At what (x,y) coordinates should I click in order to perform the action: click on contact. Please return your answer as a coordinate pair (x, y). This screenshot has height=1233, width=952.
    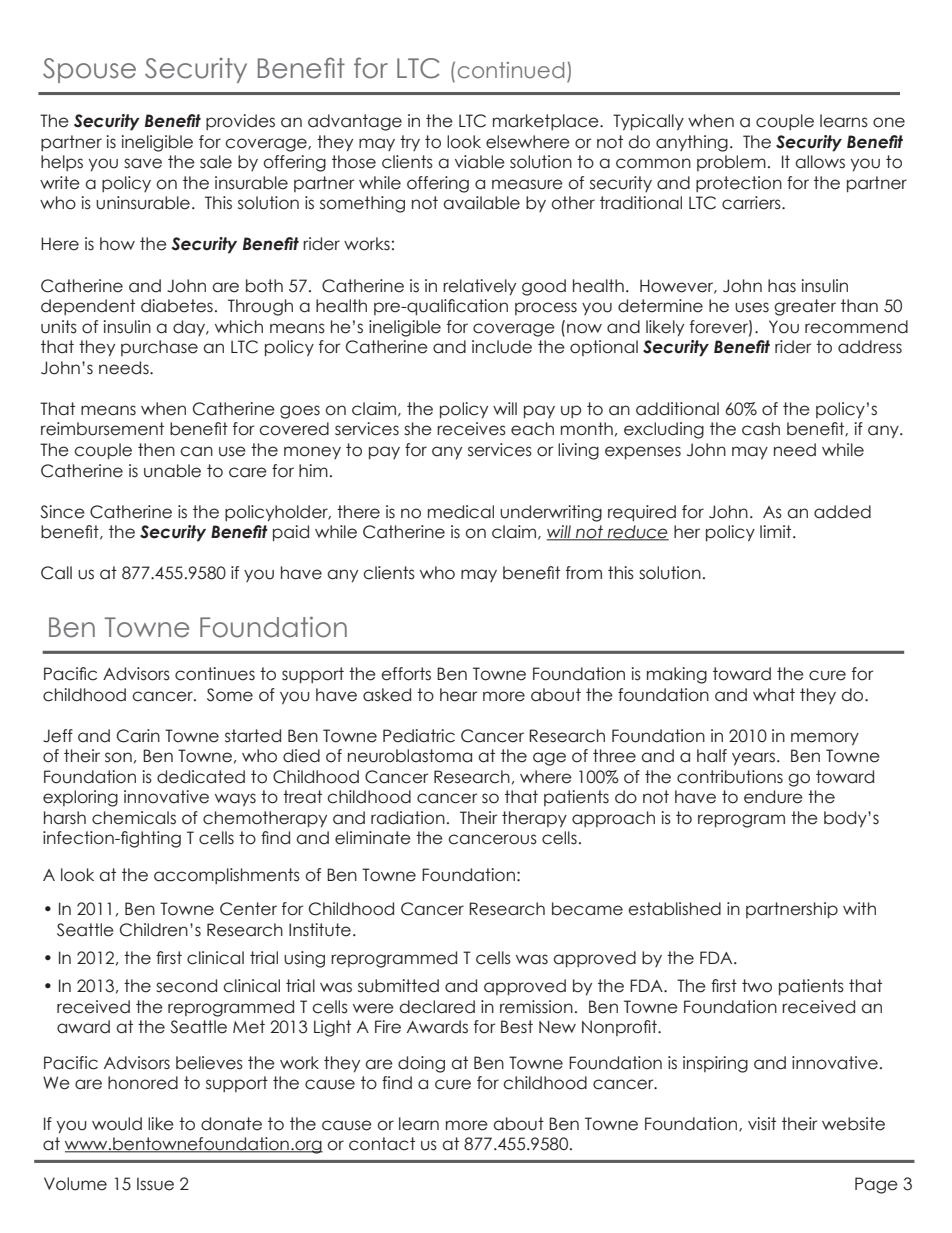
    Looking at the image, I should click on (382, 1144).
